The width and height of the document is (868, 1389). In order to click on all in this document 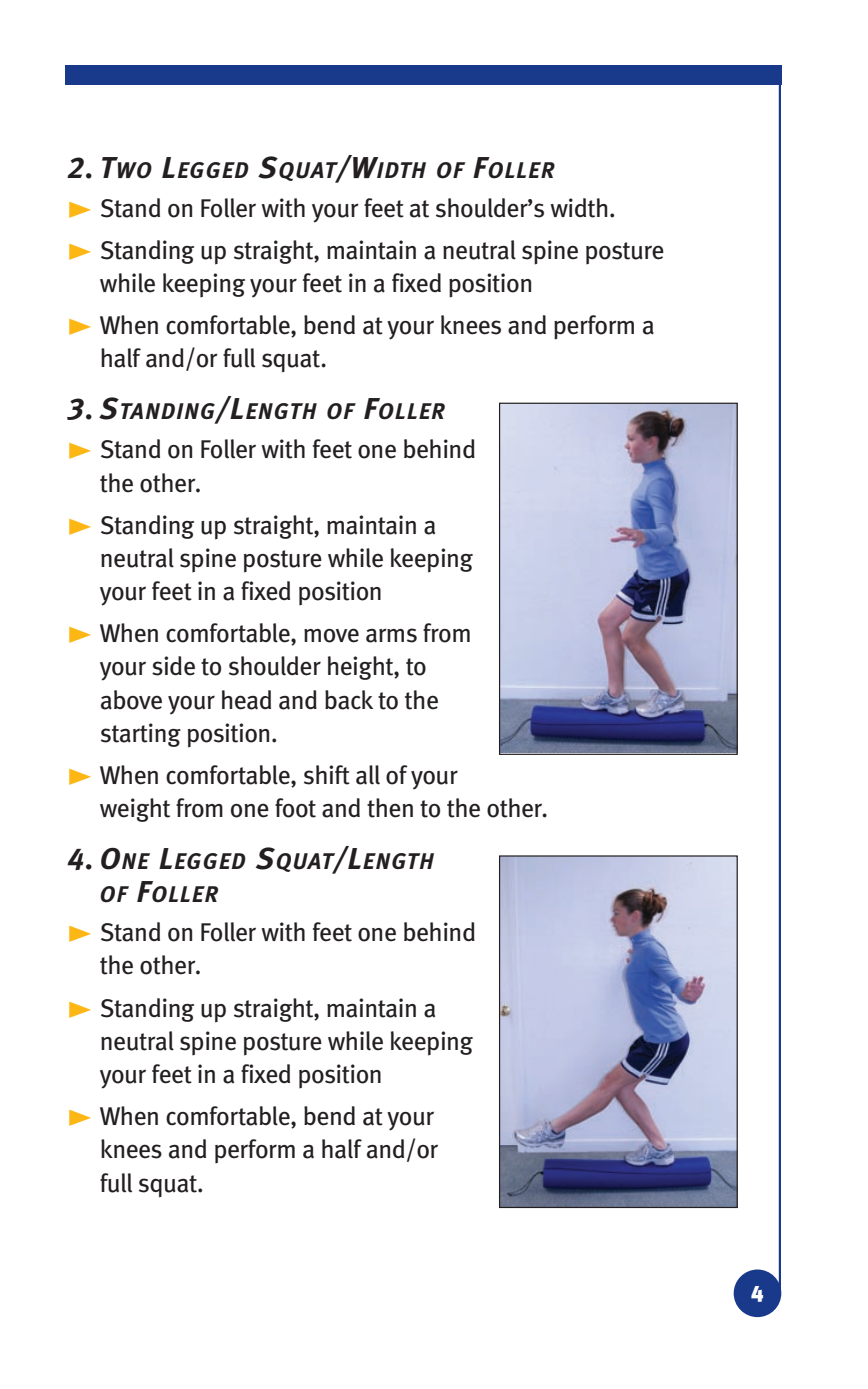, I will do `click(368, 775)`.
